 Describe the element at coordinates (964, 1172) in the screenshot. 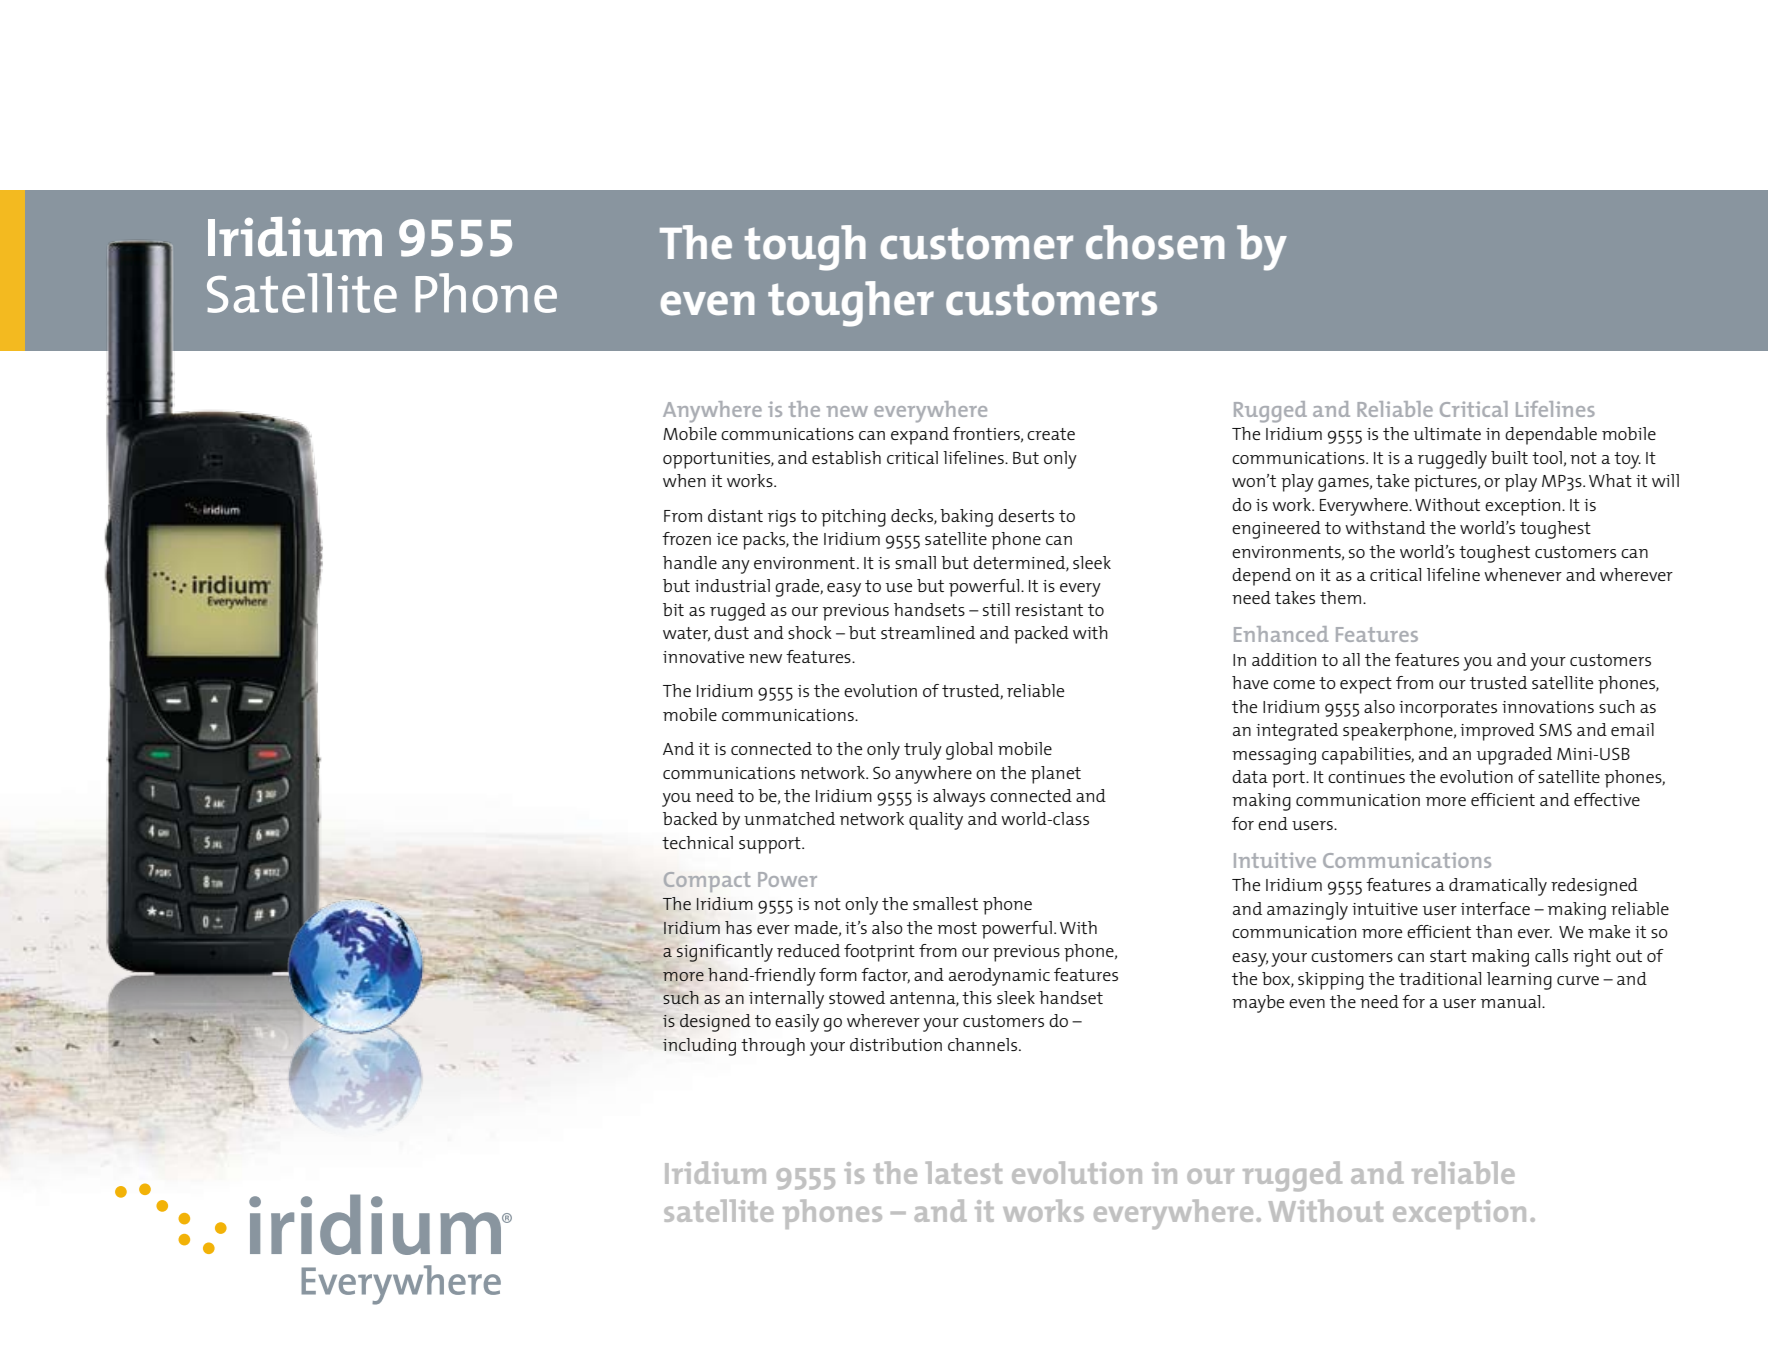

I see `latest` at that location.
